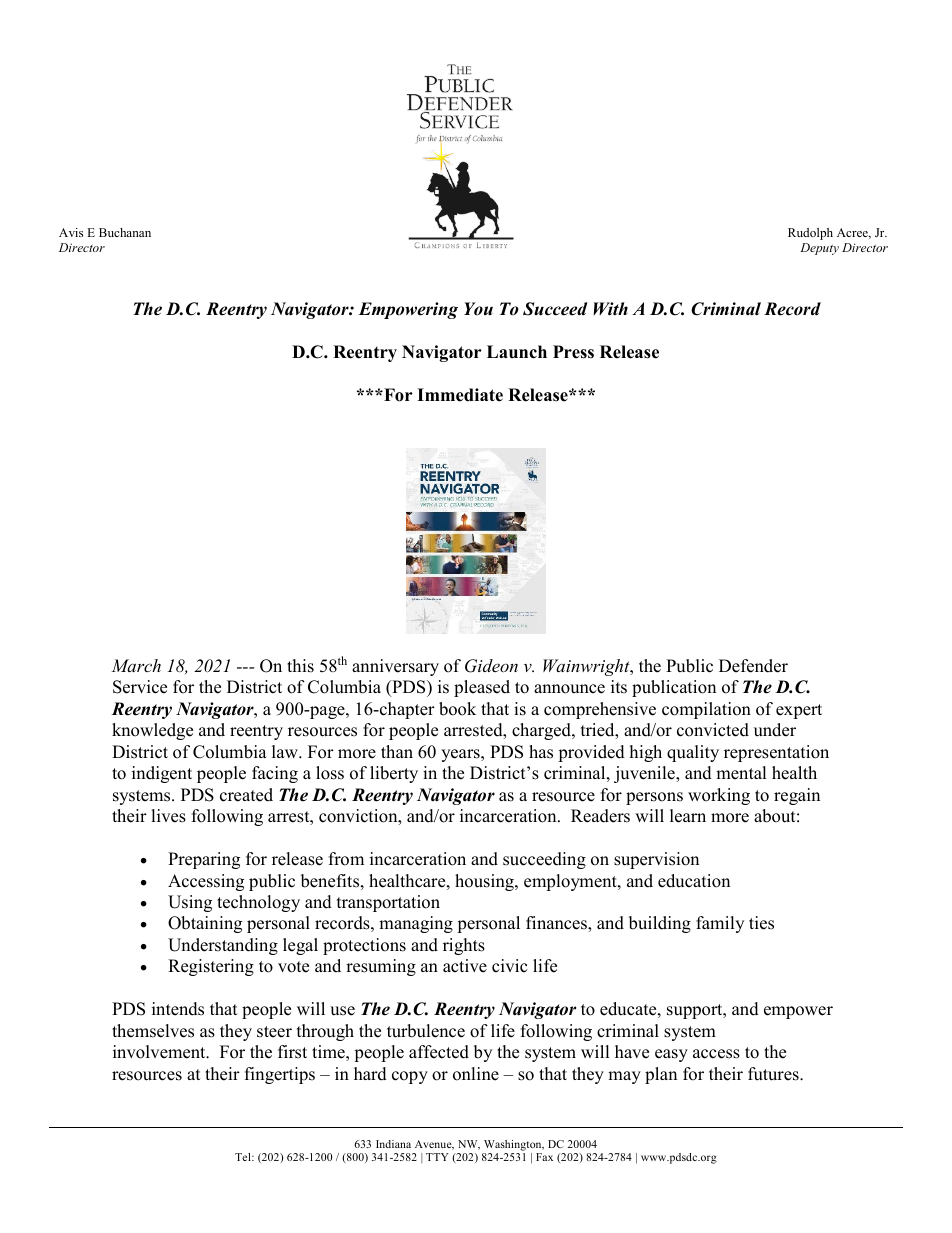 The height and width of the page is (1233, 952). I want to click on Obtaining, so click(205, 924).
